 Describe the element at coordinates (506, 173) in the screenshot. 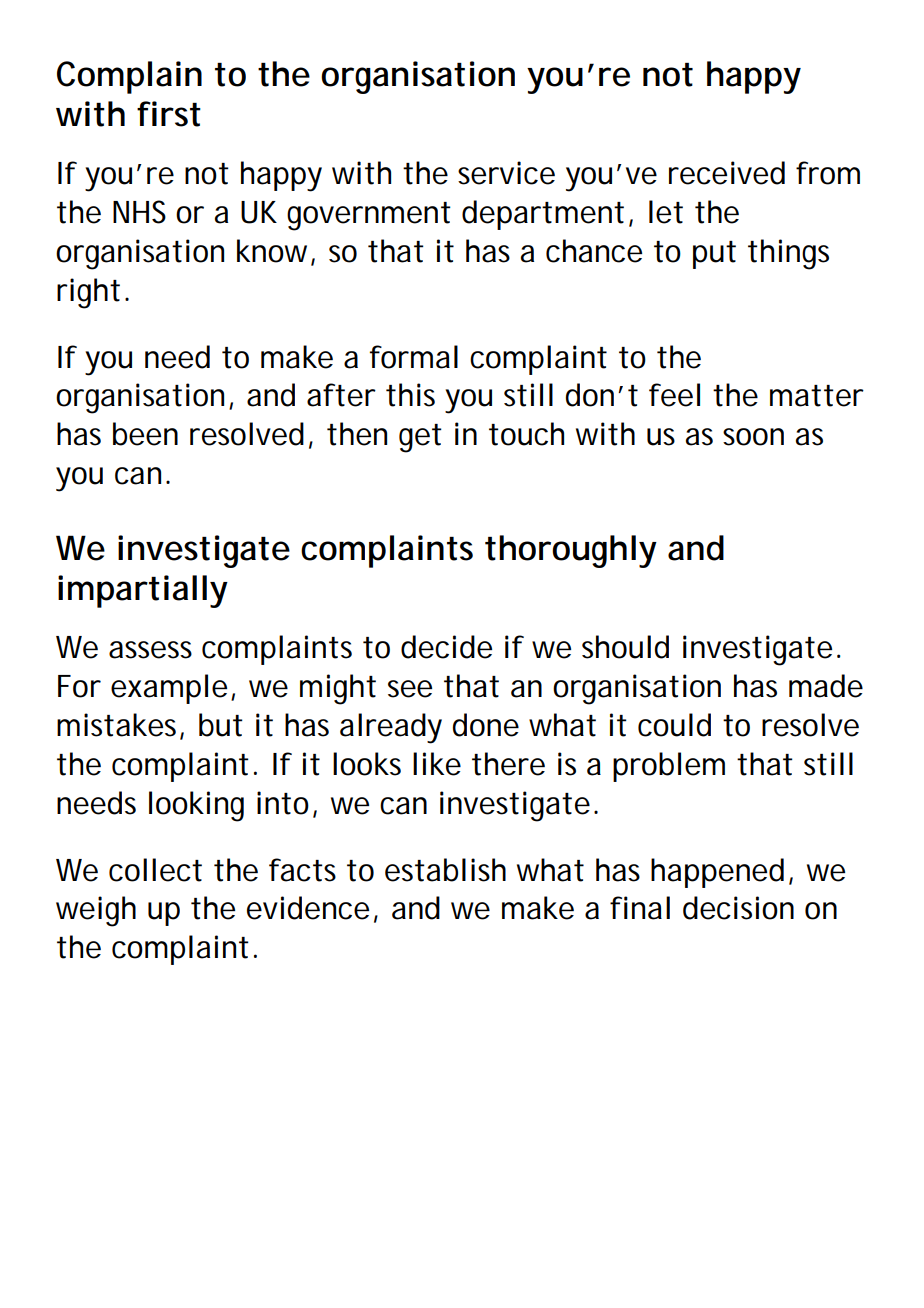

I see `service` at that location.
